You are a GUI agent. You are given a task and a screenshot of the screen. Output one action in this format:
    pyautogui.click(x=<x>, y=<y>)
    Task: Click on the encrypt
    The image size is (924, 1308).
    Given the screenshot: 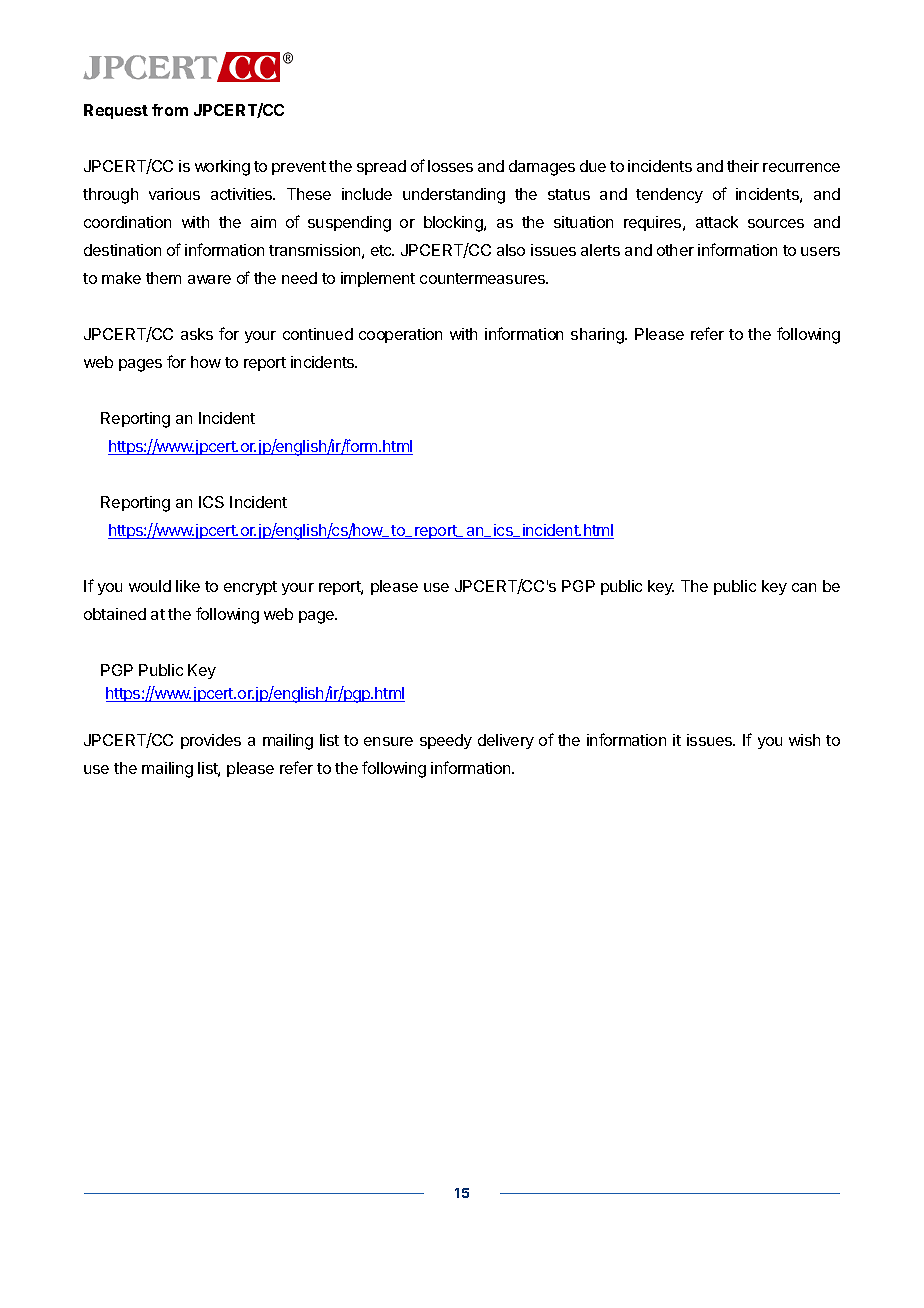 What is the action you would take?
    pyautogui.click(x=250, y=588)
